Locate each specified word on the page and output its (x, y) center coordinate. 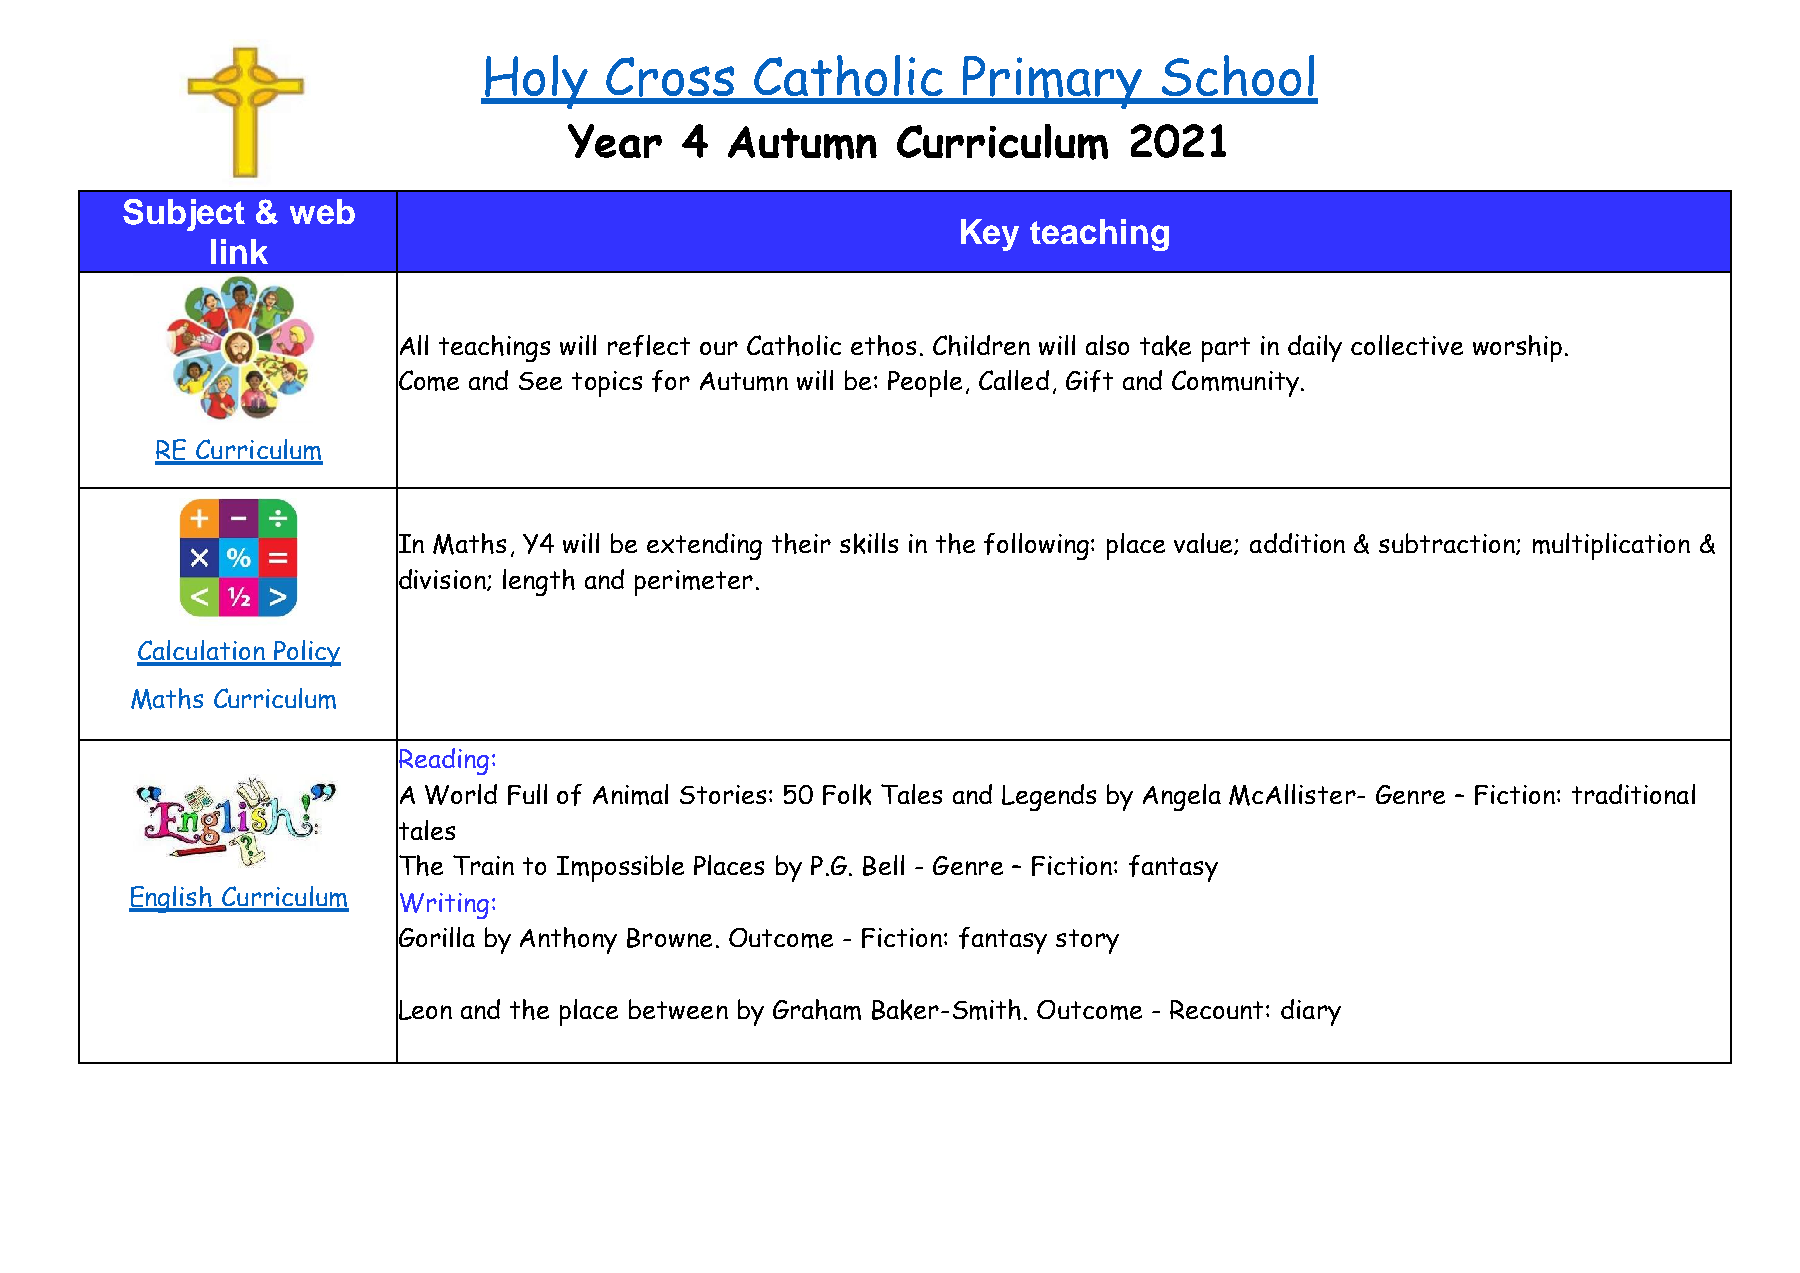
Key (990, 235)
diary (1311, 1012)
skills (869, 543)
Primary (1052, 82)
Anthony (568, 940)
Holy (536, 82)
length (539, 582)
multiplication (1611, 546)
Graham (817, 1009)
